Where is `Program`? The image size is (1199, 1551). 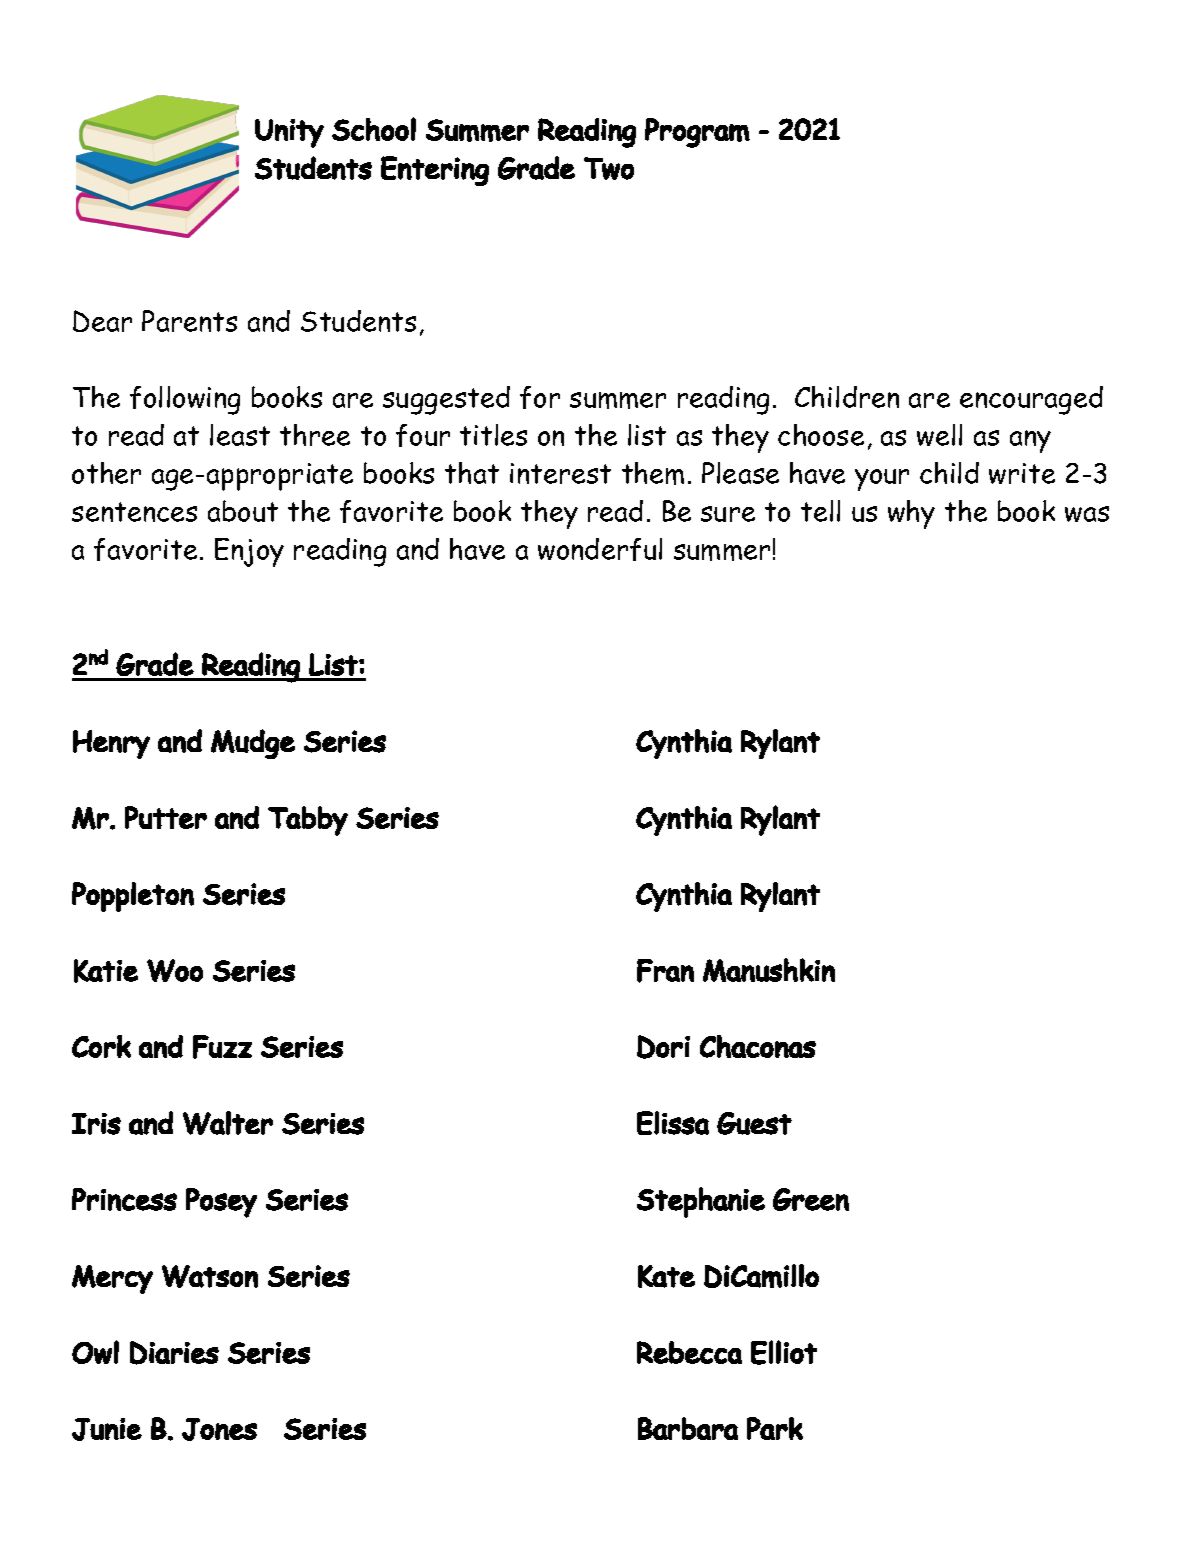 Program is located at coordinates (697, 133).
